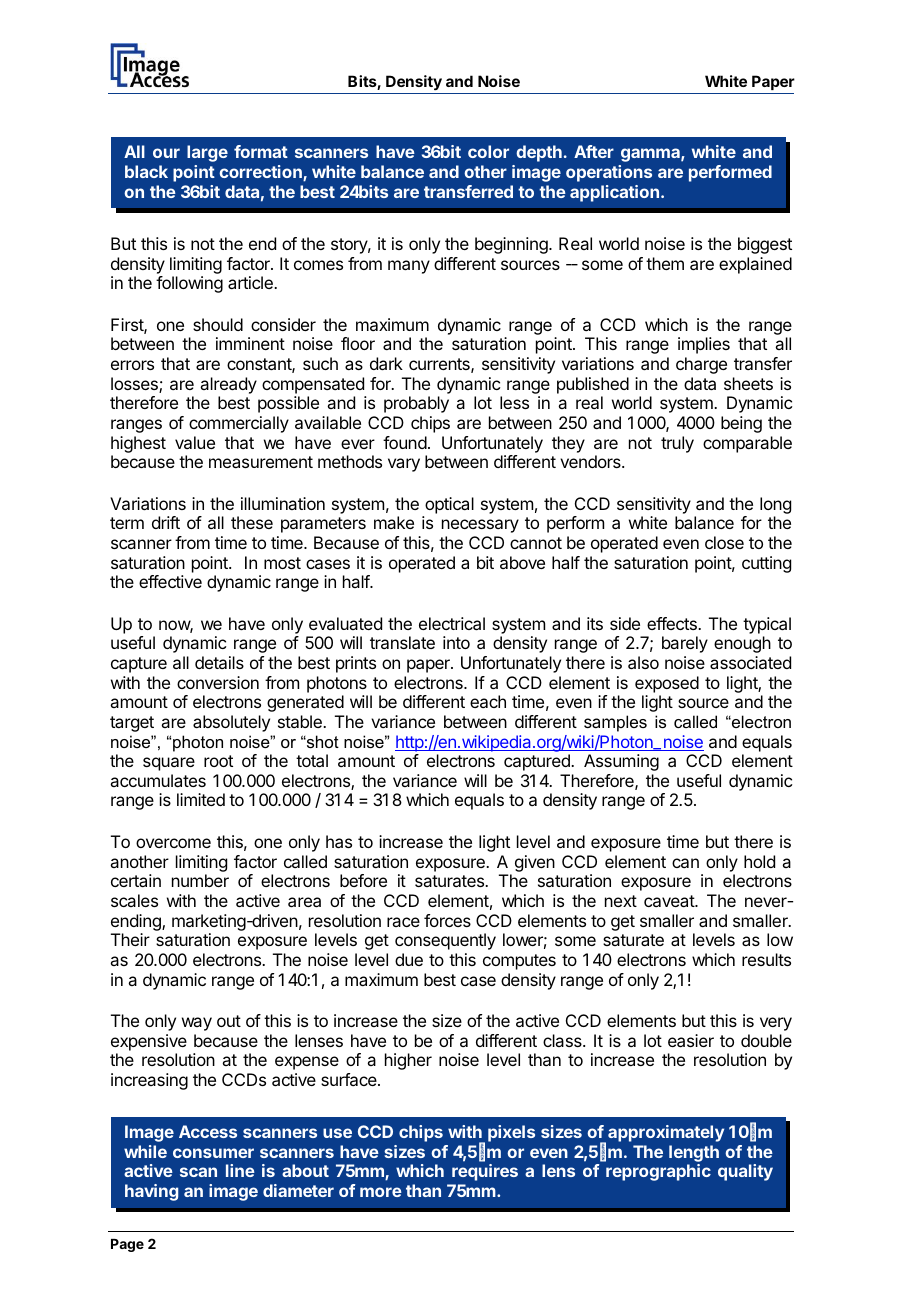 The height and width of the image is (1308, 924). I want to click on requires, so click(485, 1172).
